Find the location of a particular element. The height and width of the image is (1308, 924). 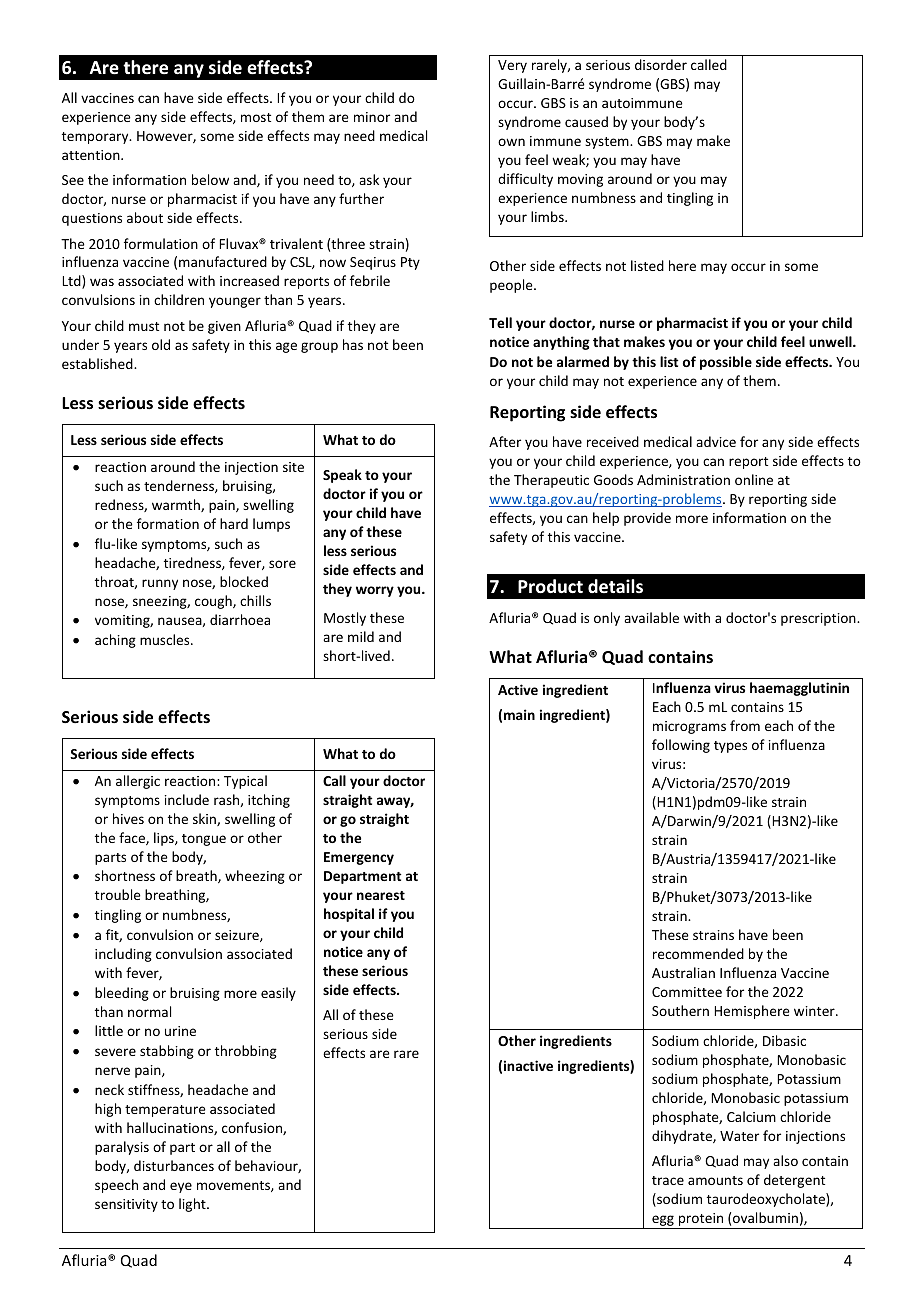

including is located at coordinates (123, 955).
